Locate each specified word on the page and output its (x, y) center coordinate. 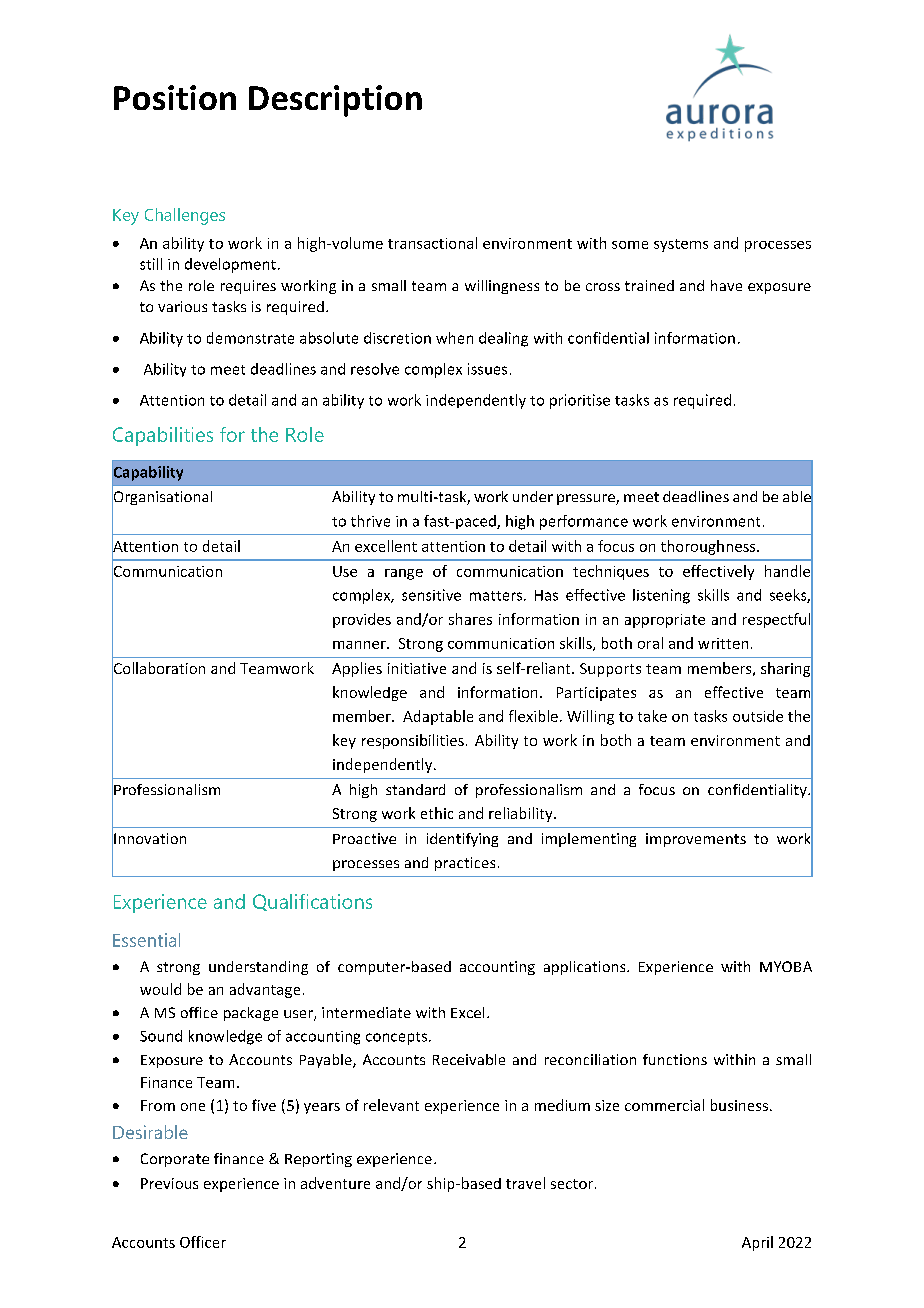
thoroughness (709, 547)
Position (175, 97)
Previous (169, 1183)
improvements (696, 840)
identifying (462, 840)
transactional (432, 243)
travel (525, 1183)
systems (681, 245)
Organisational (162, 498)
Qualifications (312, 902)
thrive (370, 521)
